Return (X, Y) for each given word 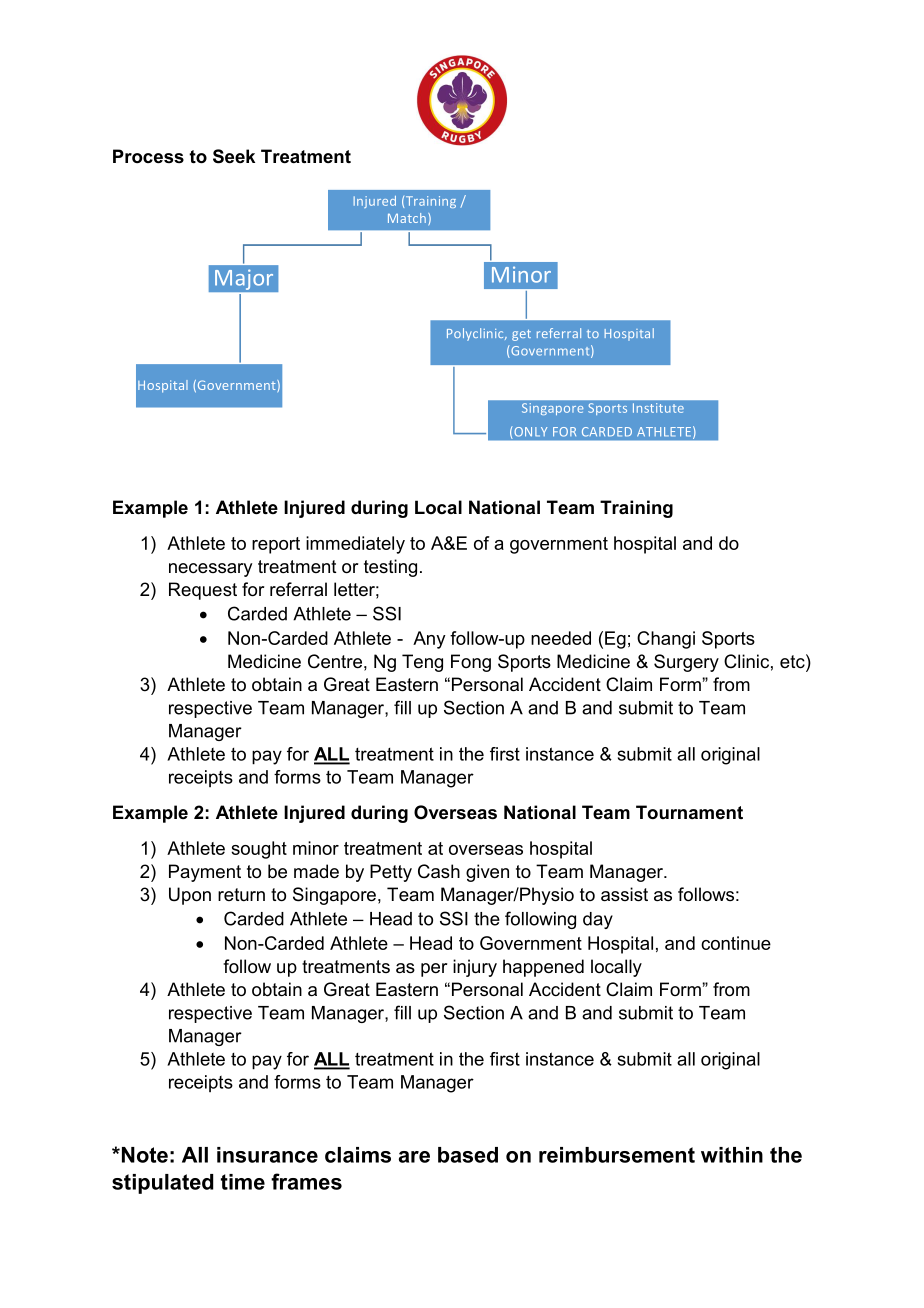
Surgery (686, 663)
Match (407, 218)
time (243, 1182)
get (521, 335)
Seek (234, 156)
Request (203, 591)
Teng (422, 663)
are (414, 1157)
